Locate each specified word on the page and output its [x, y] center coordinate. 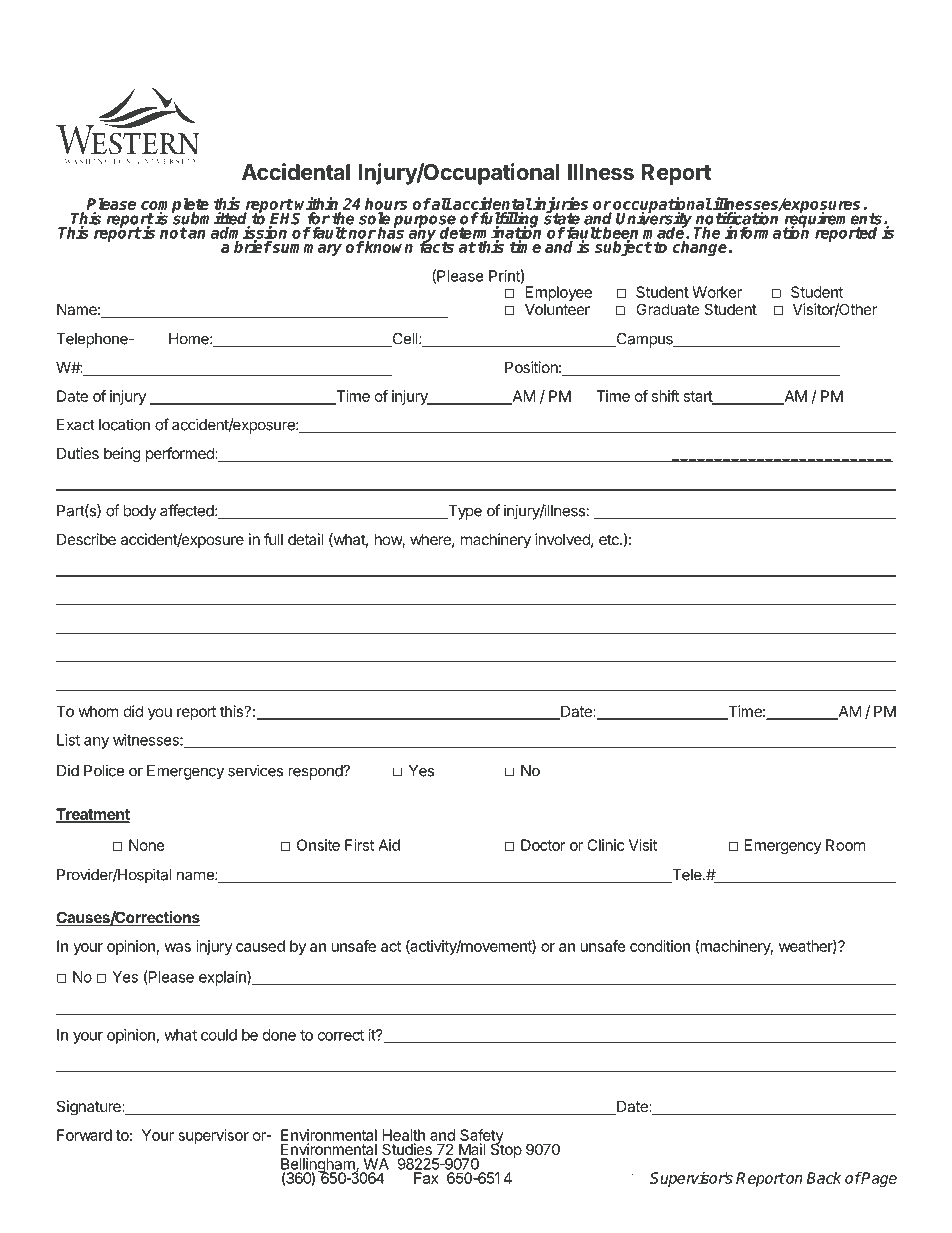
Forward [84, 1135]
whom [98, 711]
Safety [482, 1138]
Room [845, 845]
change [700, 248]
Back [823, 1178]
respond [316, 772]
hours [386, 204]
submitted [211, 219]
